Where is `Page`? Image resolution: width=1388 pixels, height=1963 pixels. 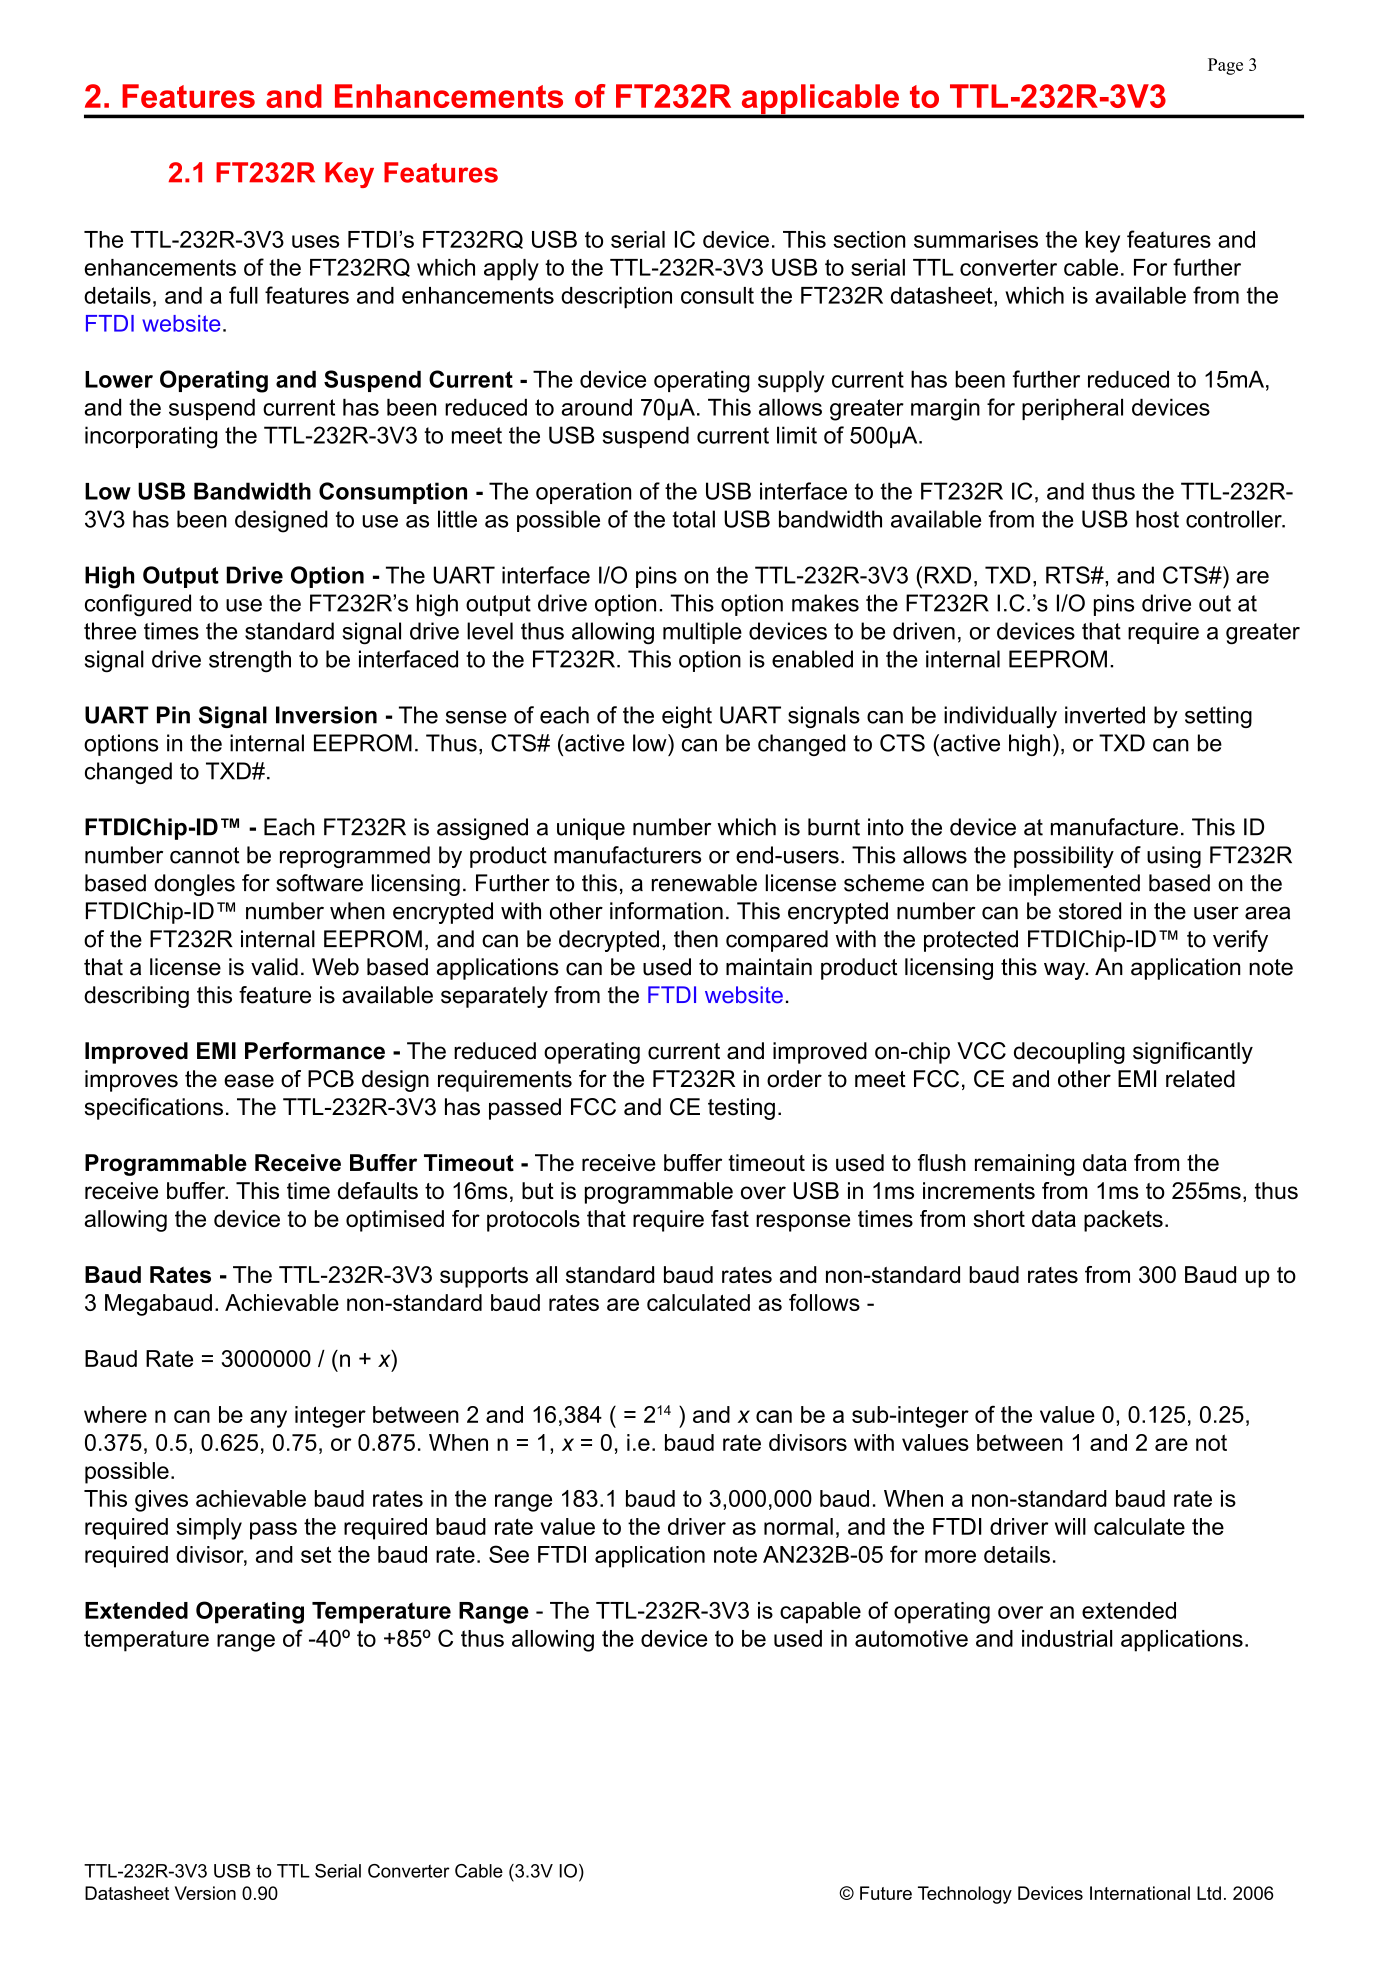
Page is located at coordinates (1225, 66).
